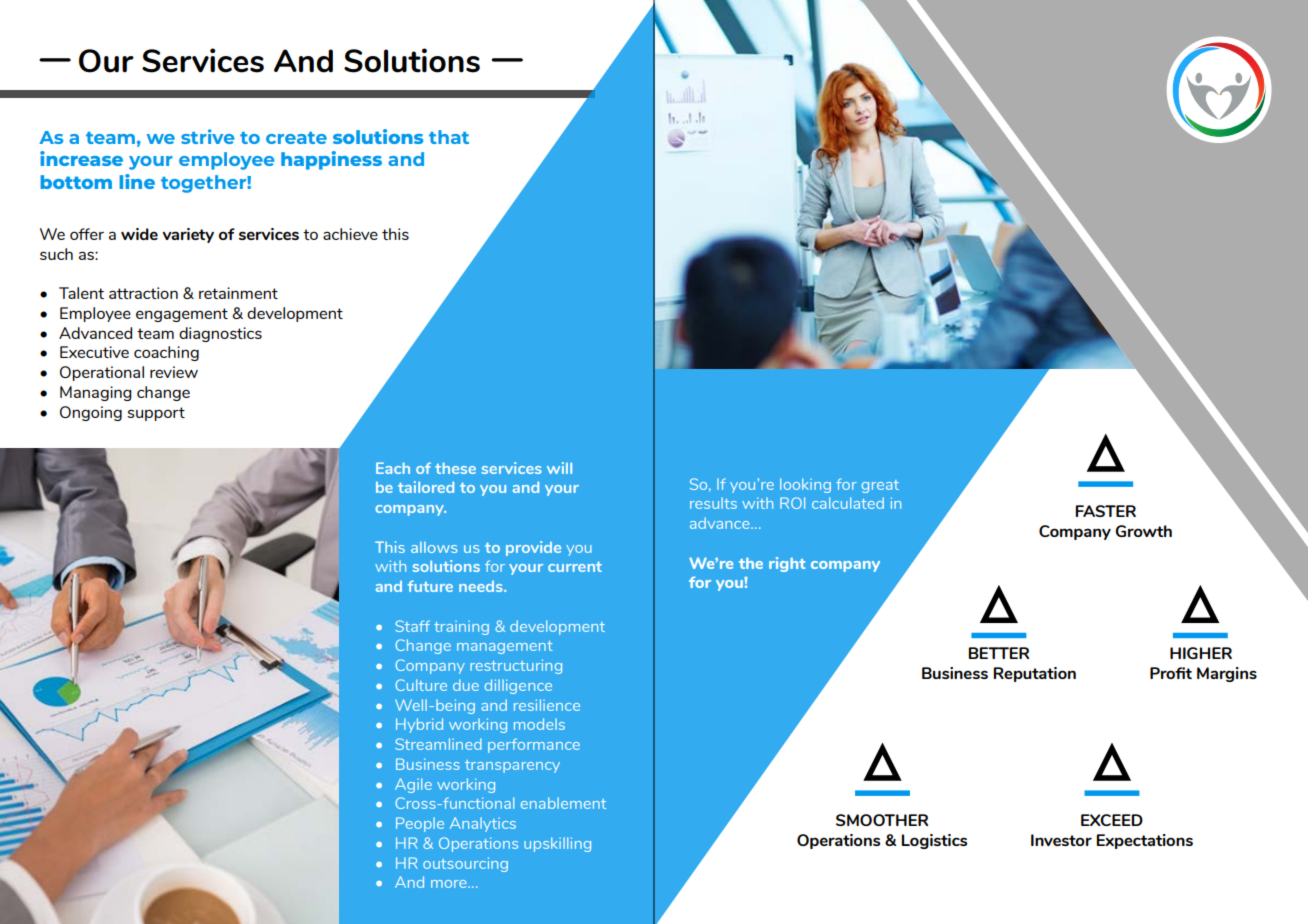 The height and width of the screenshot is (924, 1308). What do you see at coordinates (208, 136) in the screenshot?
I see `strive` at bounding box center [208, 136].
